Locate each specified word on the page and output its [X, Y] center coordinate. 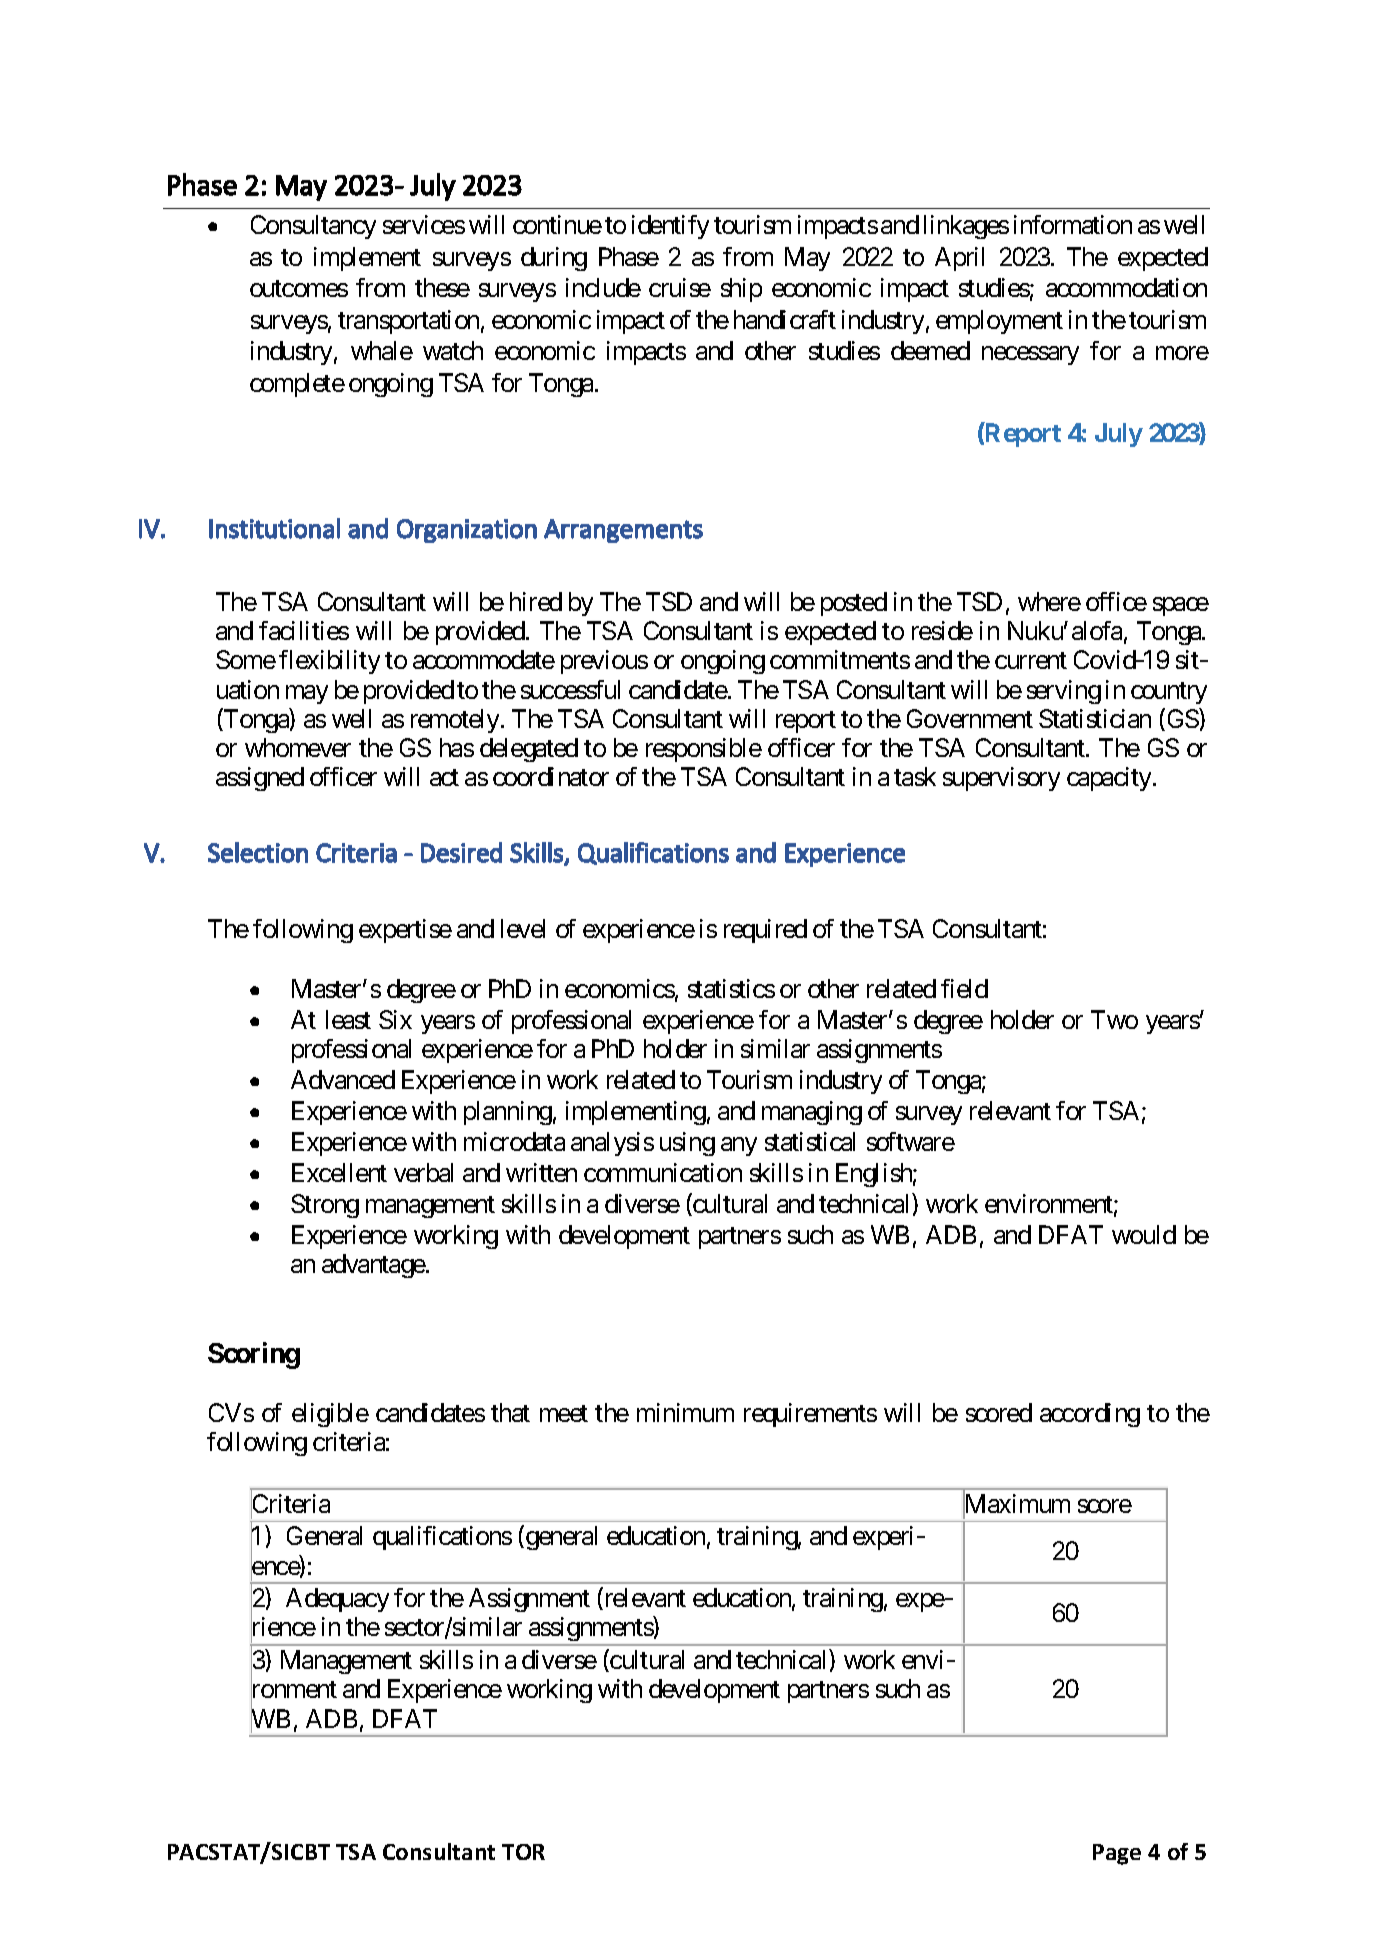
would [1144, 1234]
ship [741, 290]
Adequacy [337, 1600]
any [739, 1146]
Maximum [1016, 1504]
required [765, 931]
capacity [1109, 779]
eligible [330, 1415]
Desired [461, 852]
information [1073, 224]
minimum [685, 1412]
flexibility [329, 662]
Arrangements [623, 531]
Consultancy [313, 227]
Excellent [339, 1172]
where [1049, 601]
